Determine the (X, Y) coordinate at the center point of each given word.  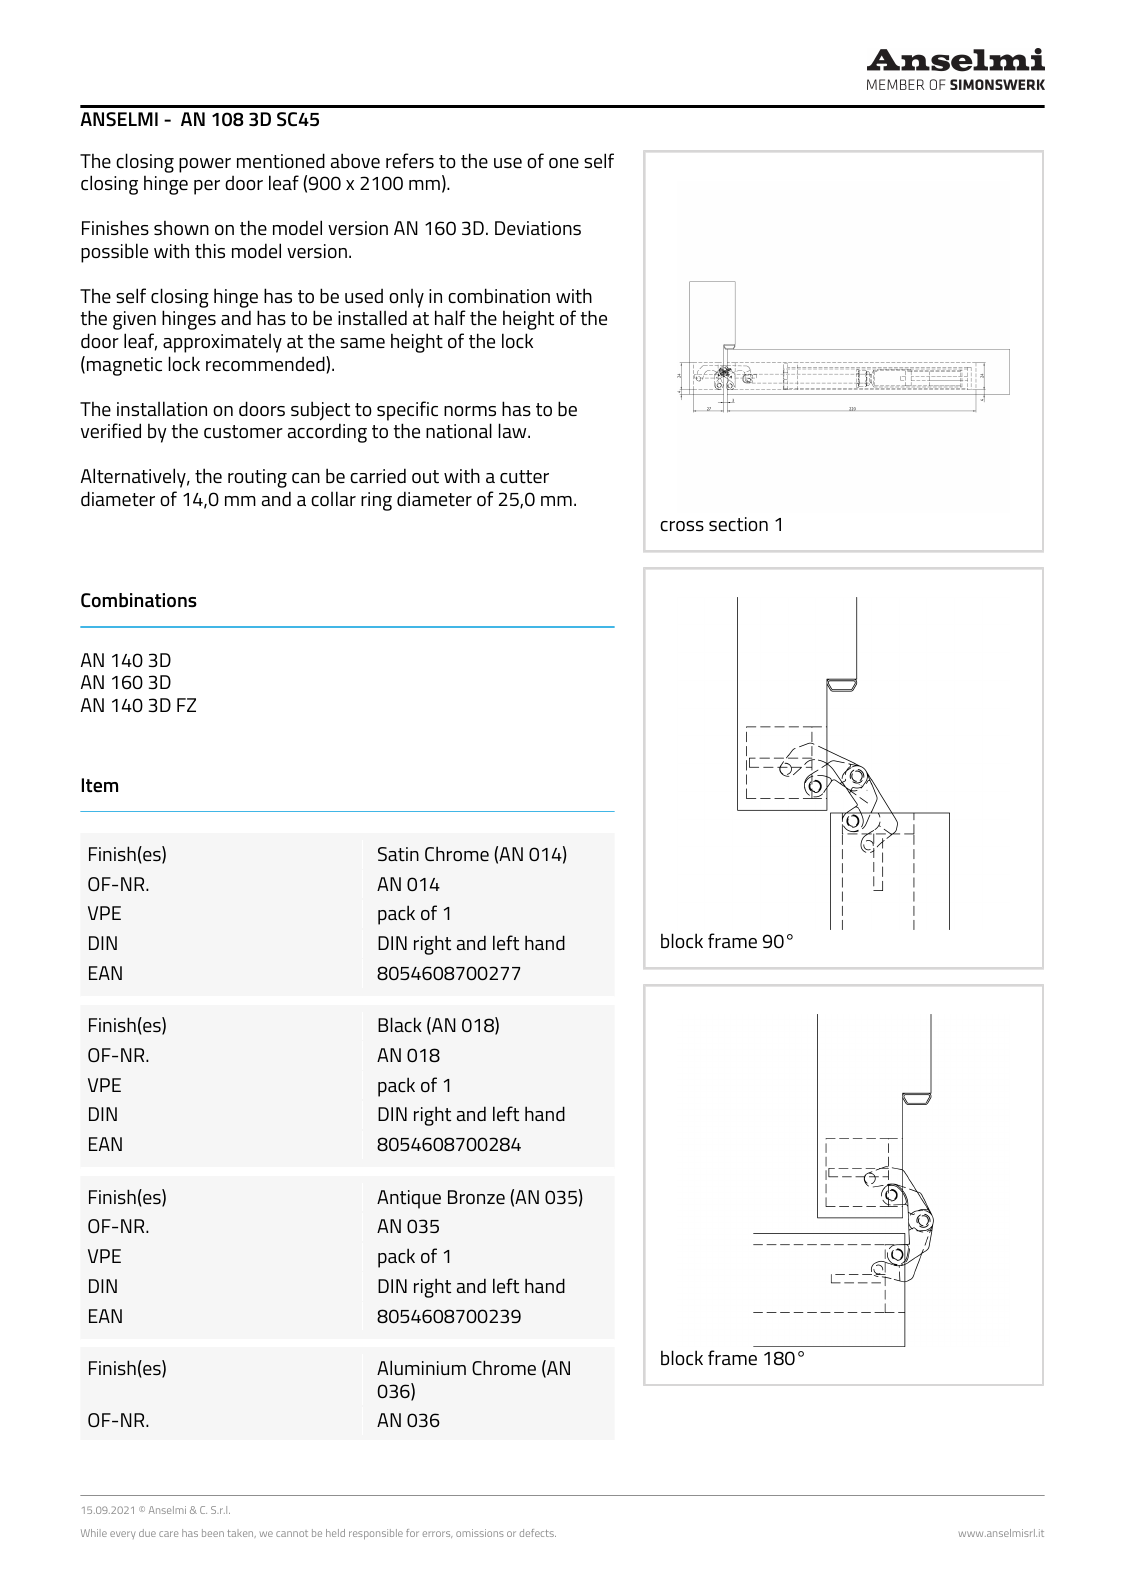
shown (181, 227)
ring (376, 501)
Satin (398, 854)
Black (400, 1024)
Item (100, 785)
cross (682, 526)
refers (410, 160)
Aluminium (421, 1367)
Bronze (476, 1197)
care (168, 1534)
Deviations (538, 228)
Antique (409, 1199)
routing (257, 478)
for (412, 1533)
